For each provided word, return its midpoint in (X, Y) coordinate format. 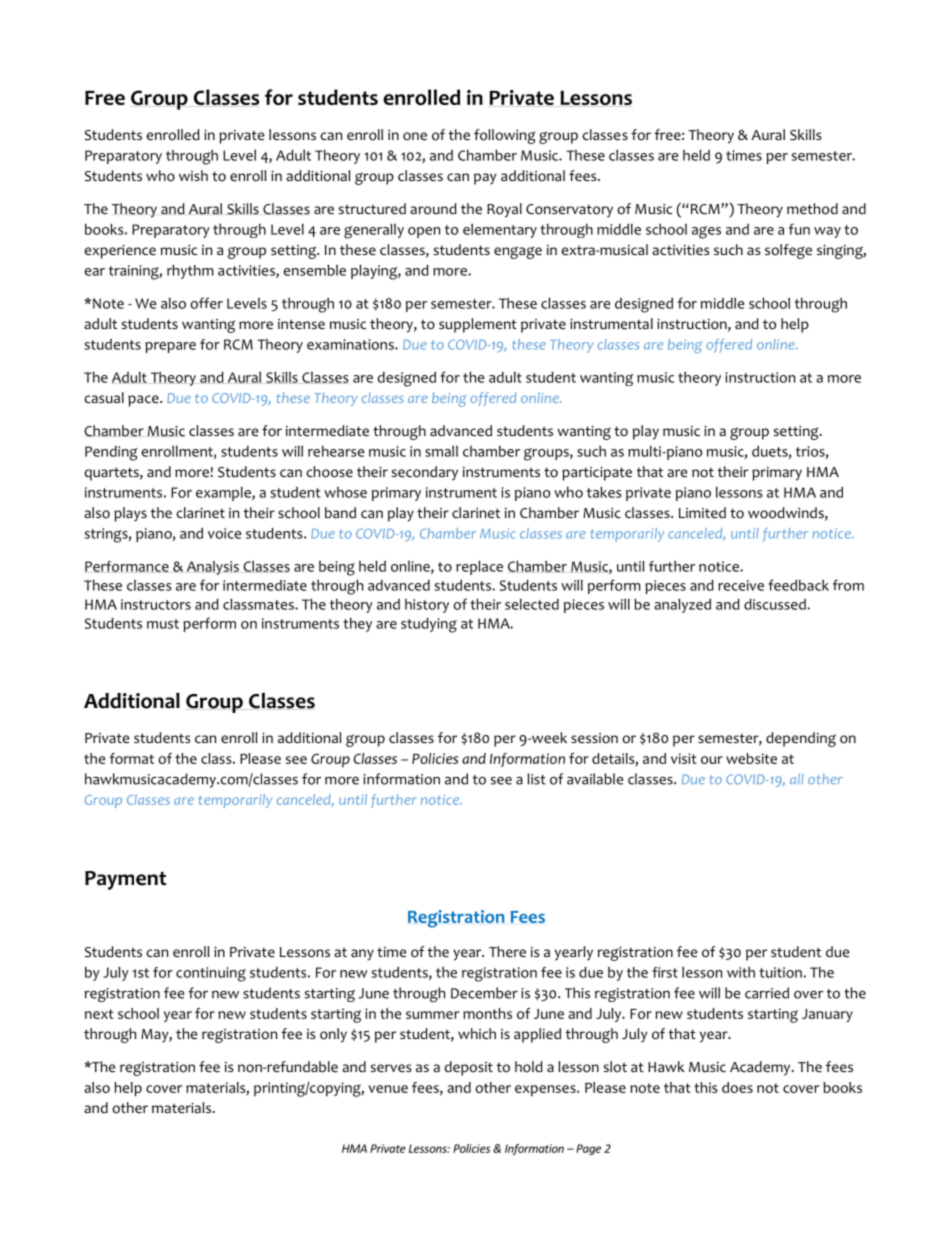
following (505, 136)
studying (429, 625)
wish (193, 175)
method (812, 209)
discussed (776, 604)
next (99, 1014)
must (163, 624)
